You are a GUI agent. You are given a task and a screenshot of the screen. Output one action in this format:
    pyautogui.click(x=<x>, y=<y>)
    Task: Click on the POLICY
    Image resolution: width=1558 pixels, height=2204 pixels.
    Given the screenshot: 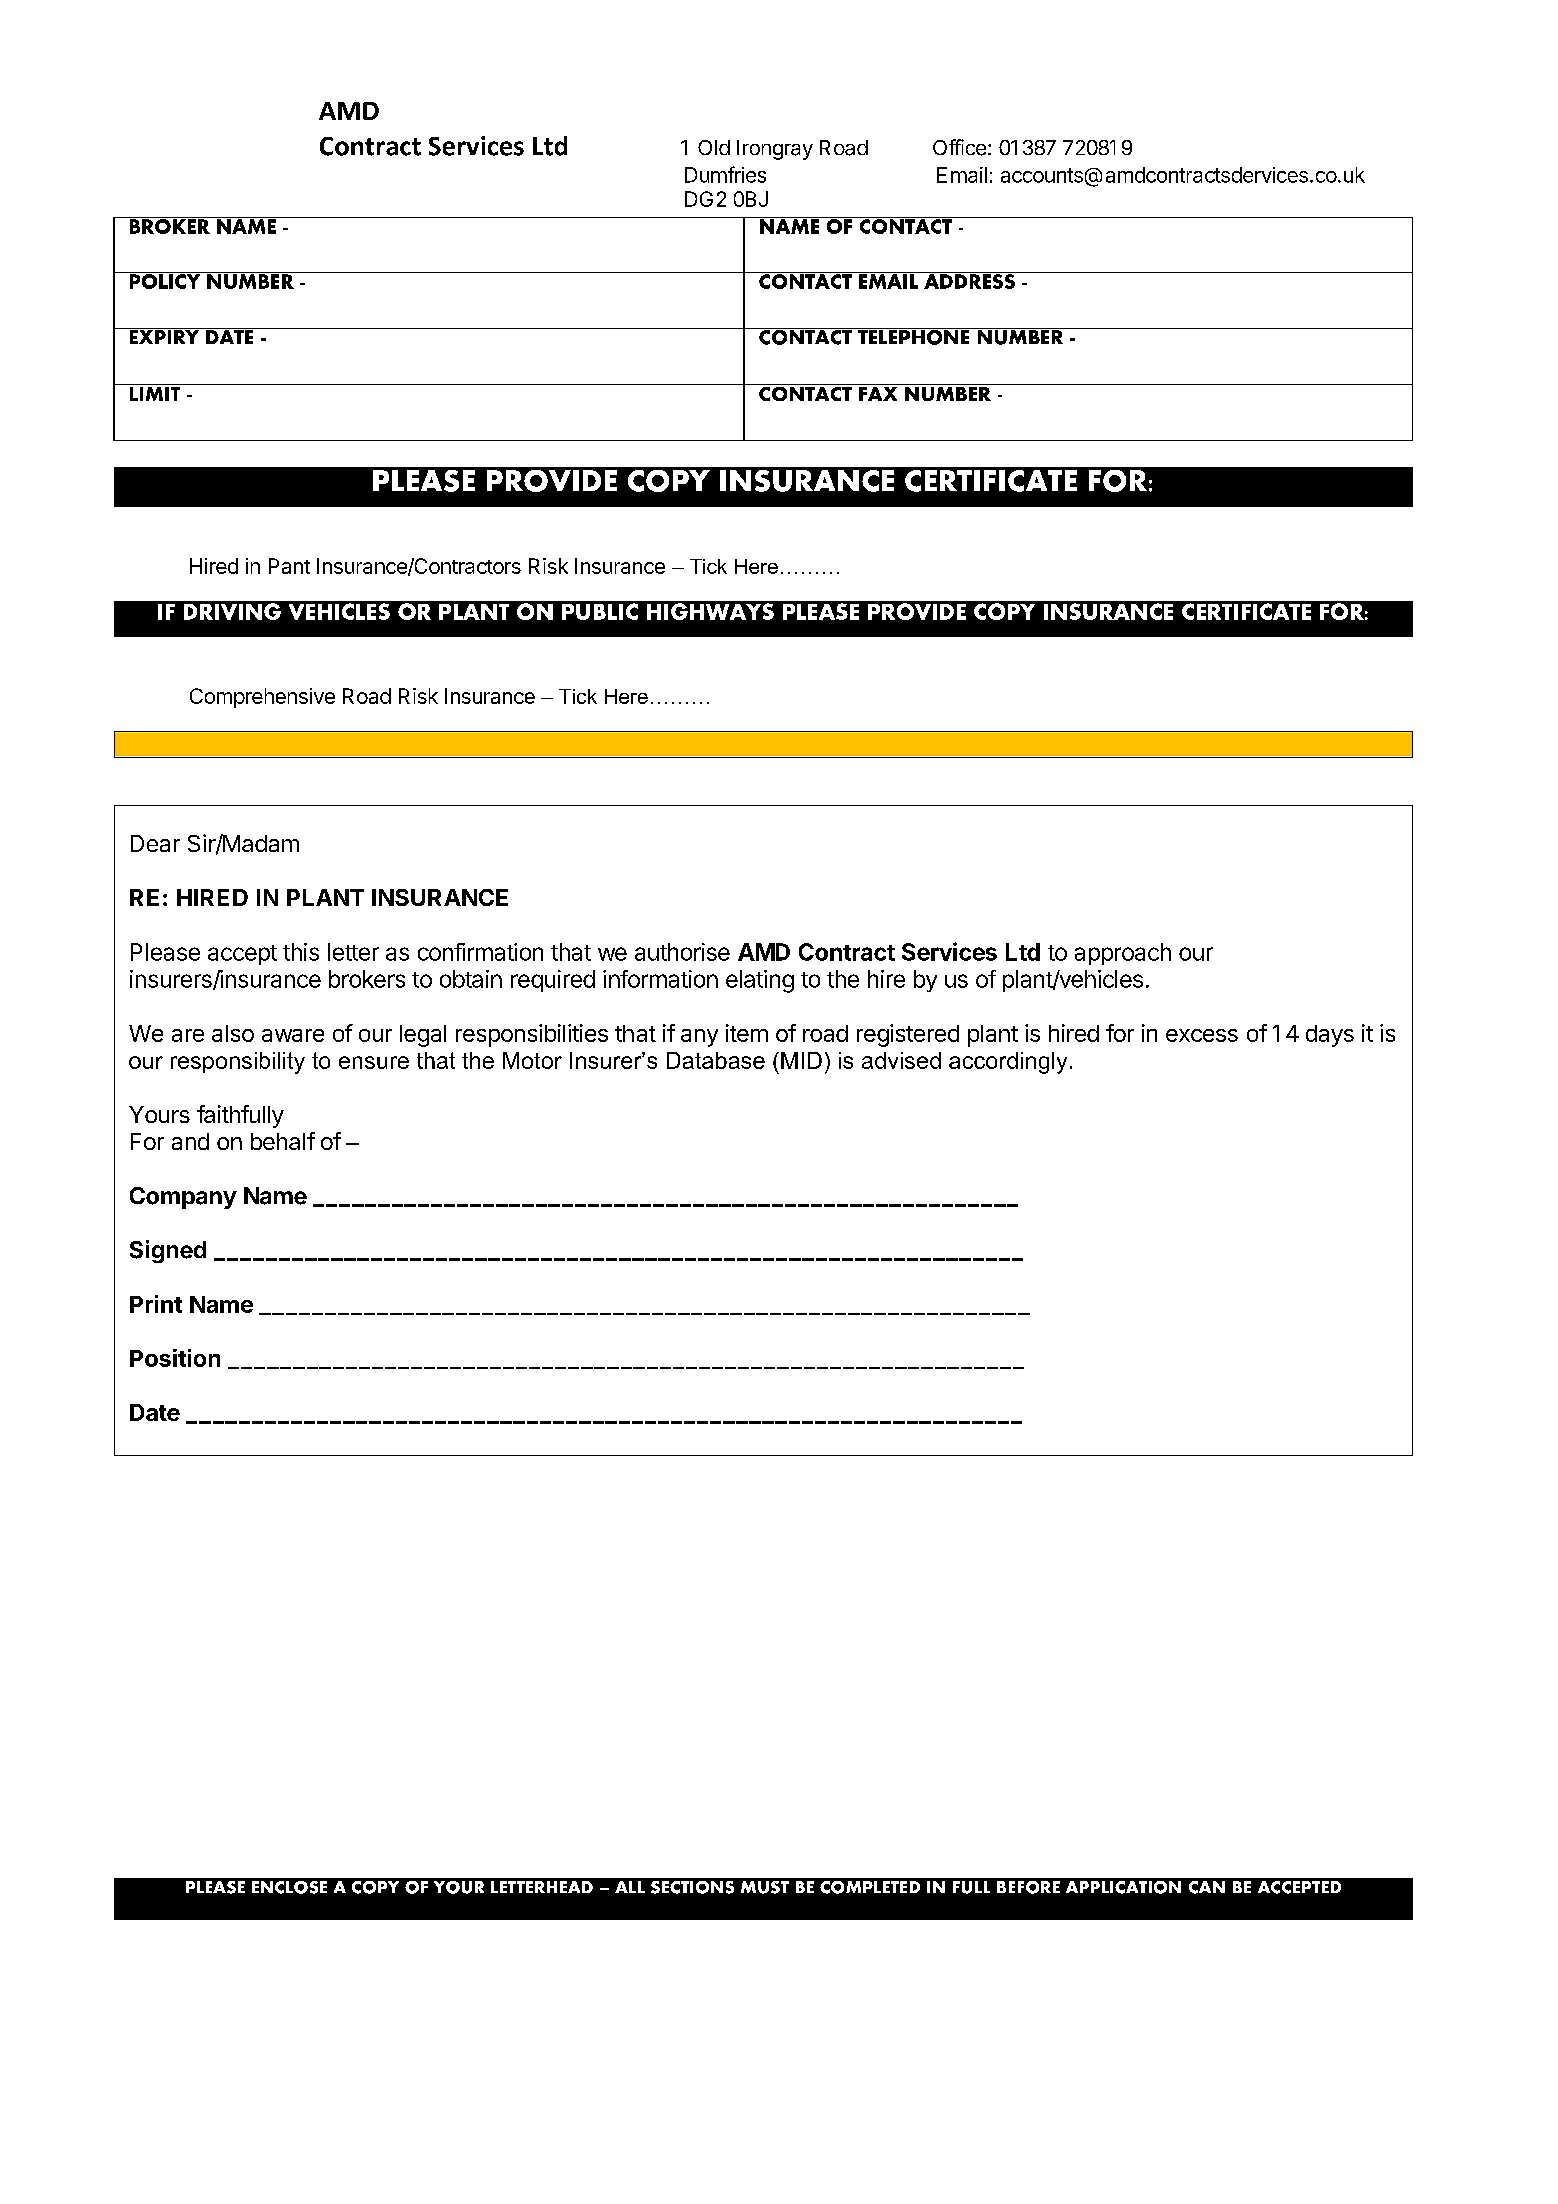 What is the action you would take?
    pyautogui.click(x=165, y=280)
